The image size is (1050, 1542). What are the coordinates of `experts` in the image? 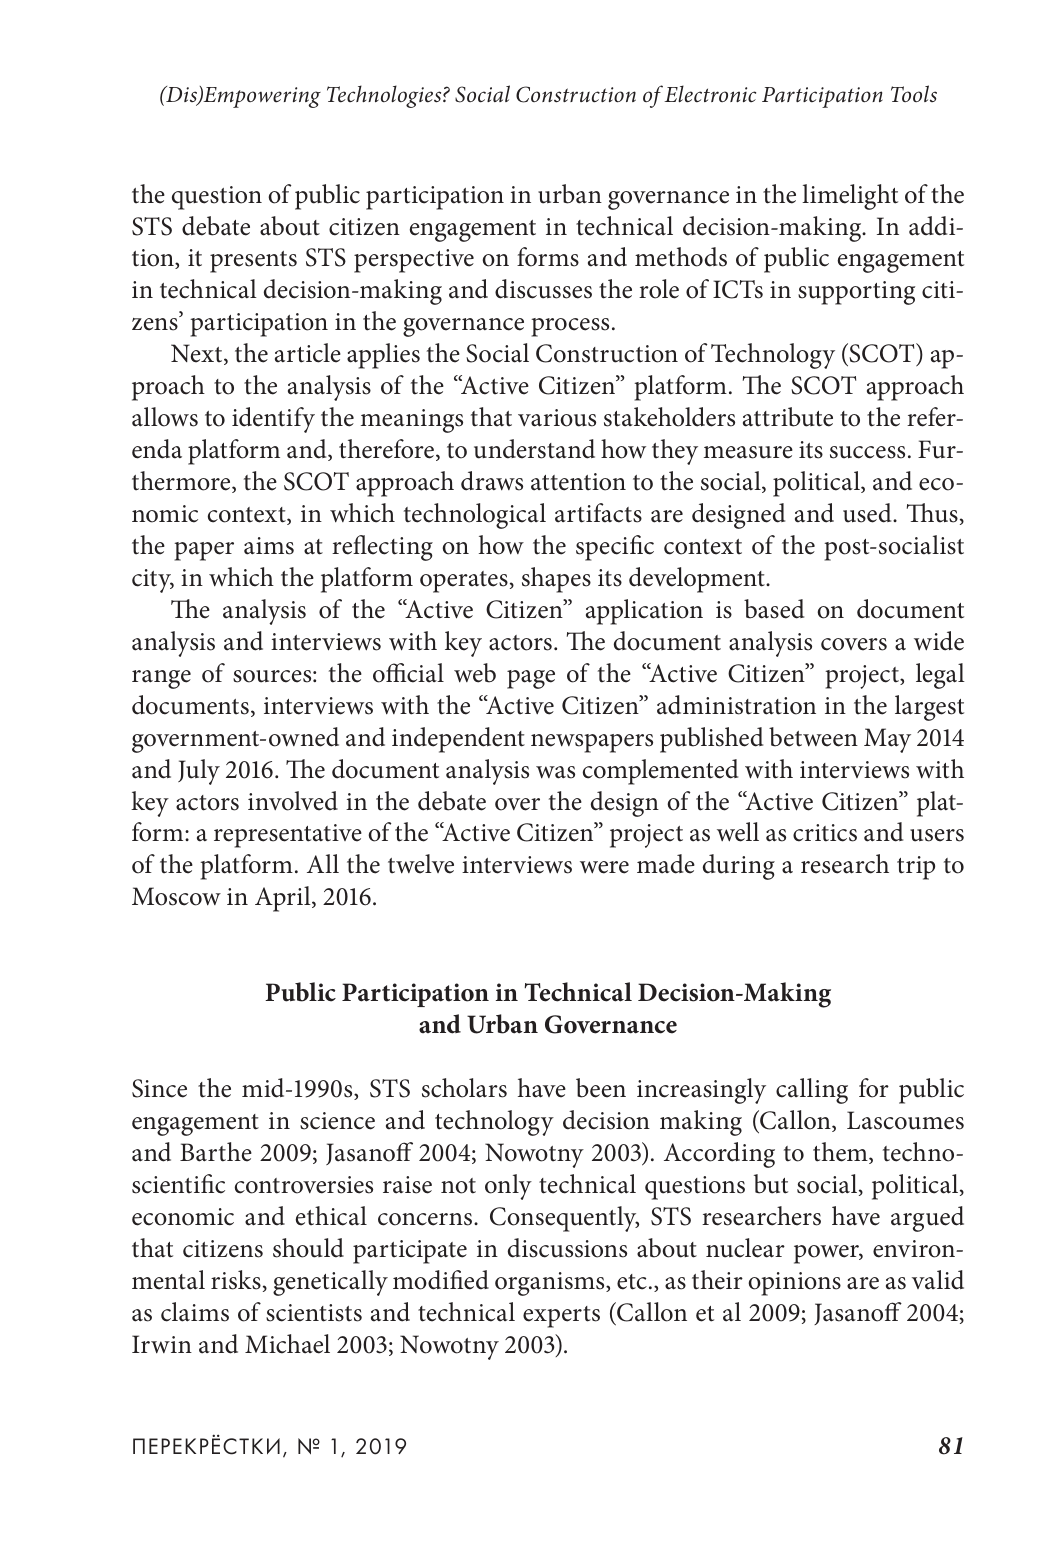 It's located at (561, 1317).
